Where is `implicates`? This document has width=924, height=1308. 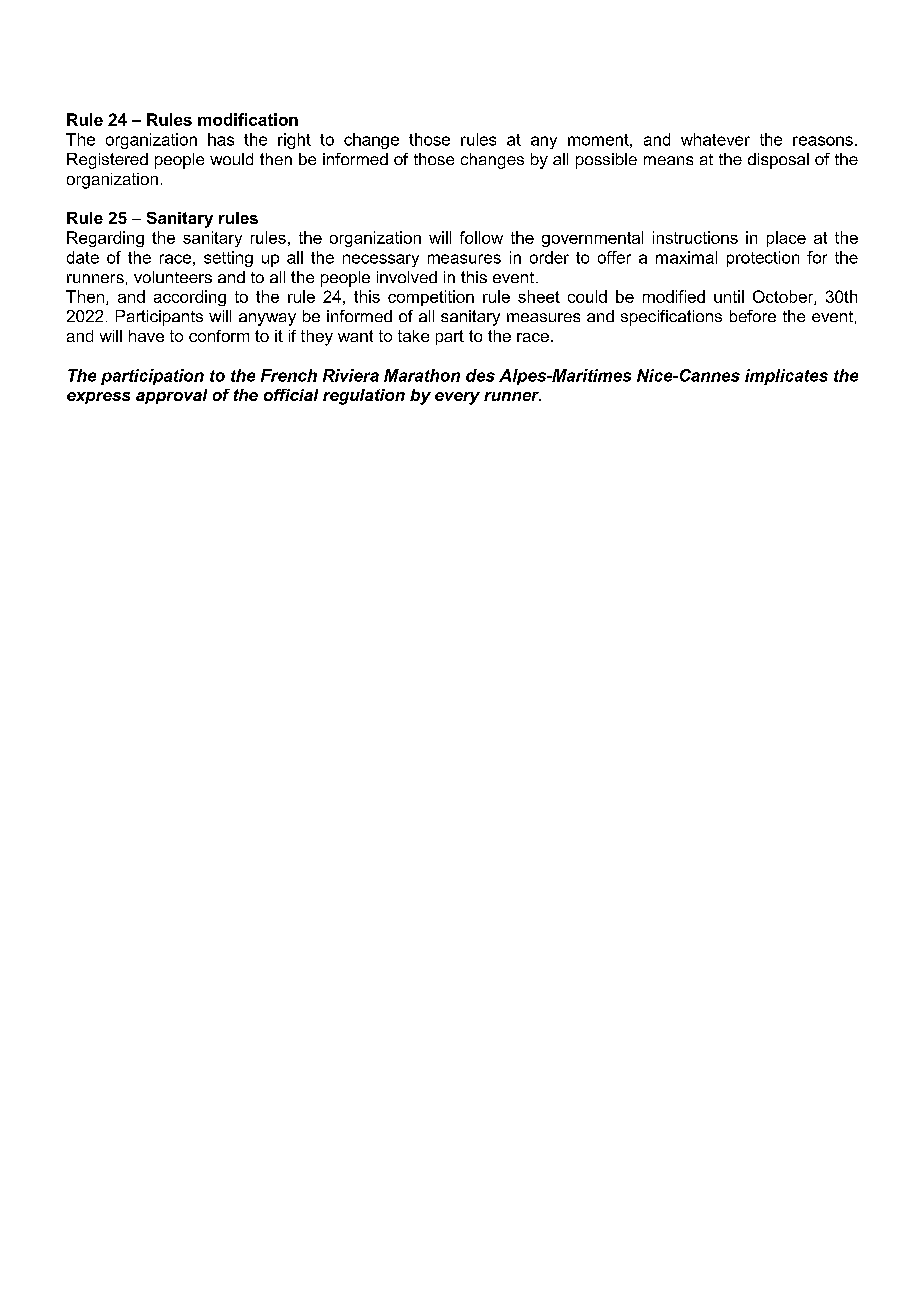 implicates is located at coordinates (786, 377).
